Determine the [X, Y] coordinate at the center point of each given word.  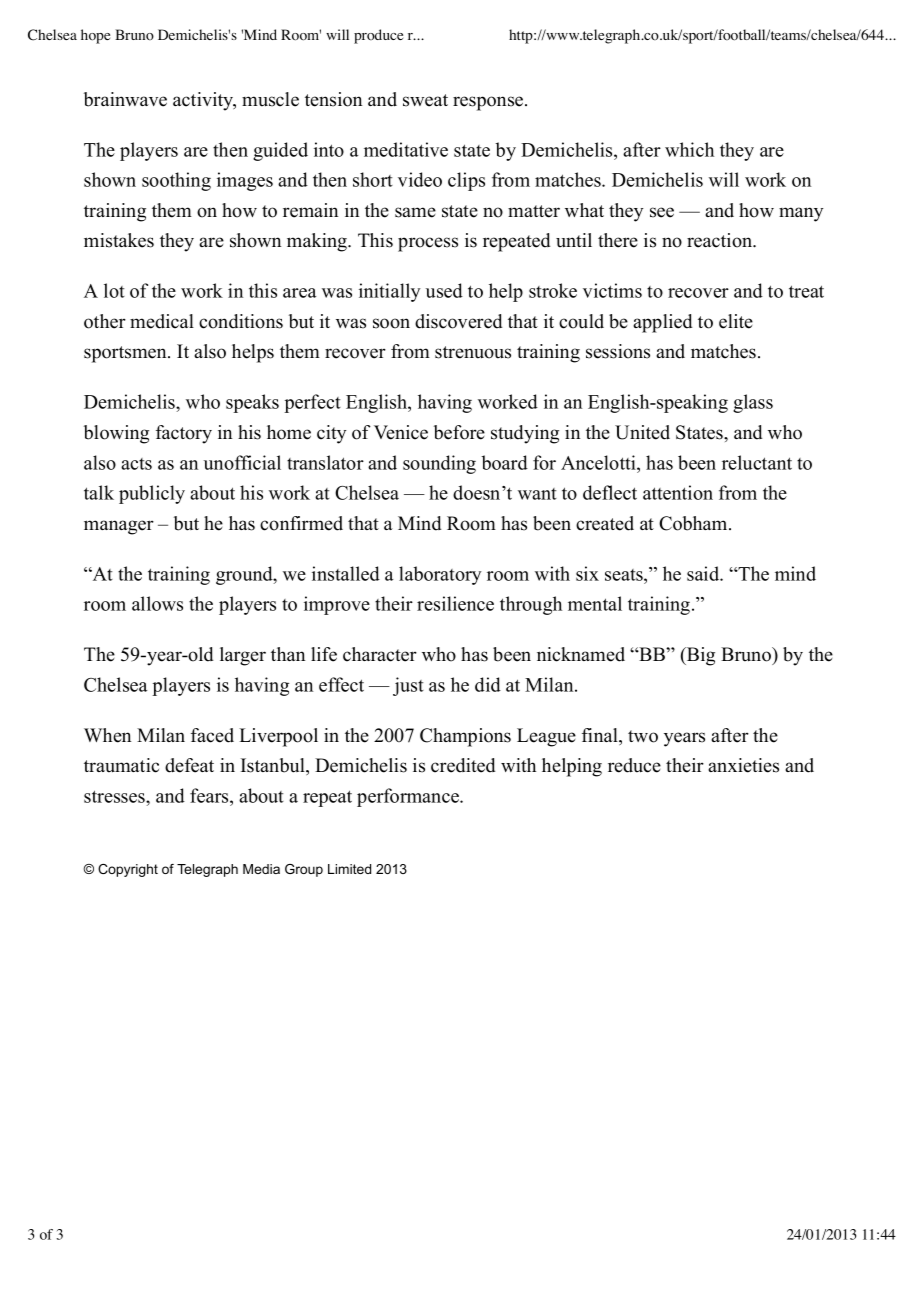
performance [409, 797]
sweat [425, 100]
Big [700, 656]
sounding [439, 464]
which [689, 149]
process [428, 244]
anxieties [743, 765]
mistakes [119, 240]
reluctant [757, 462]
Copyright [128, 870]
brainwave [125, 99]
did [488, 684]
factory [184, 434]
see [662, 212]
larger [243, 656]
